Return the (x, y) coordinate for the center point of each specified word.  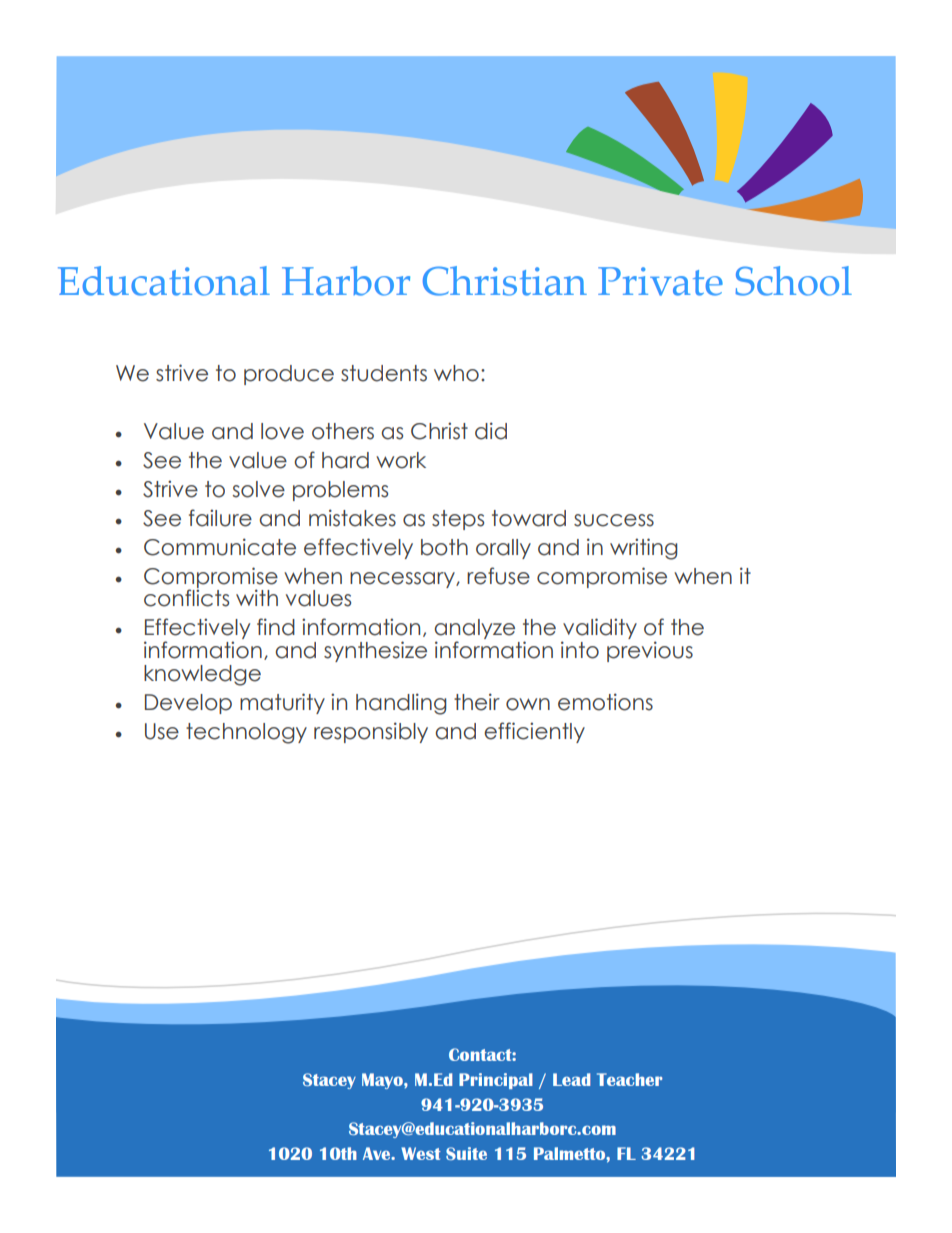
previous (650, 651)
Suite (466, 1153)
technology (246, 733)
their (477, 702)
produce (289, 375)
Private (660, 281)
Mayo (383, 1081)
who (456, 373)
